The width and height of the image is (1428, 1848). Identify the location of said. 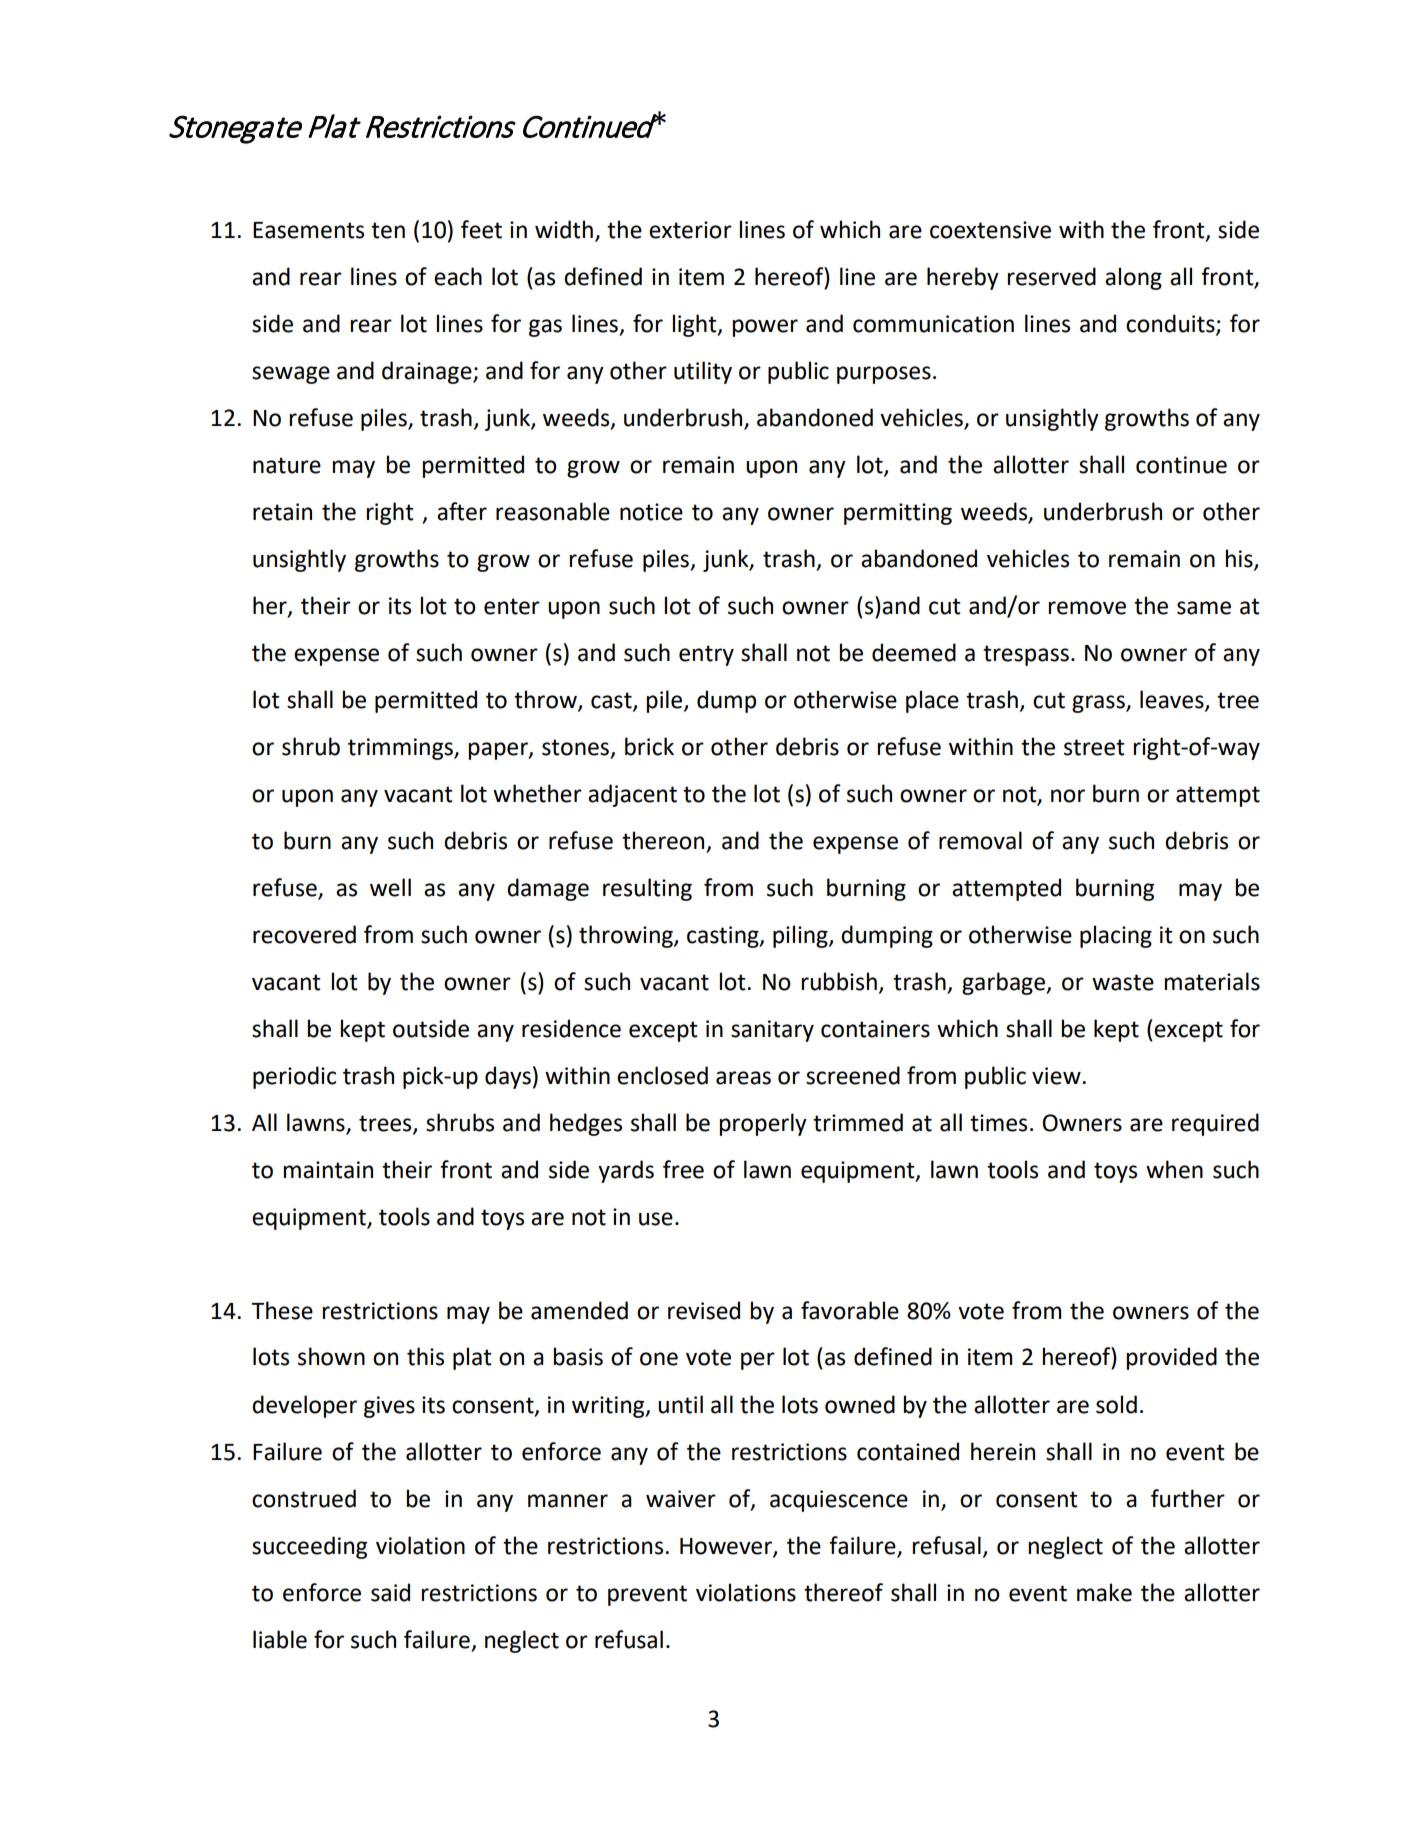
(390, 1592).
